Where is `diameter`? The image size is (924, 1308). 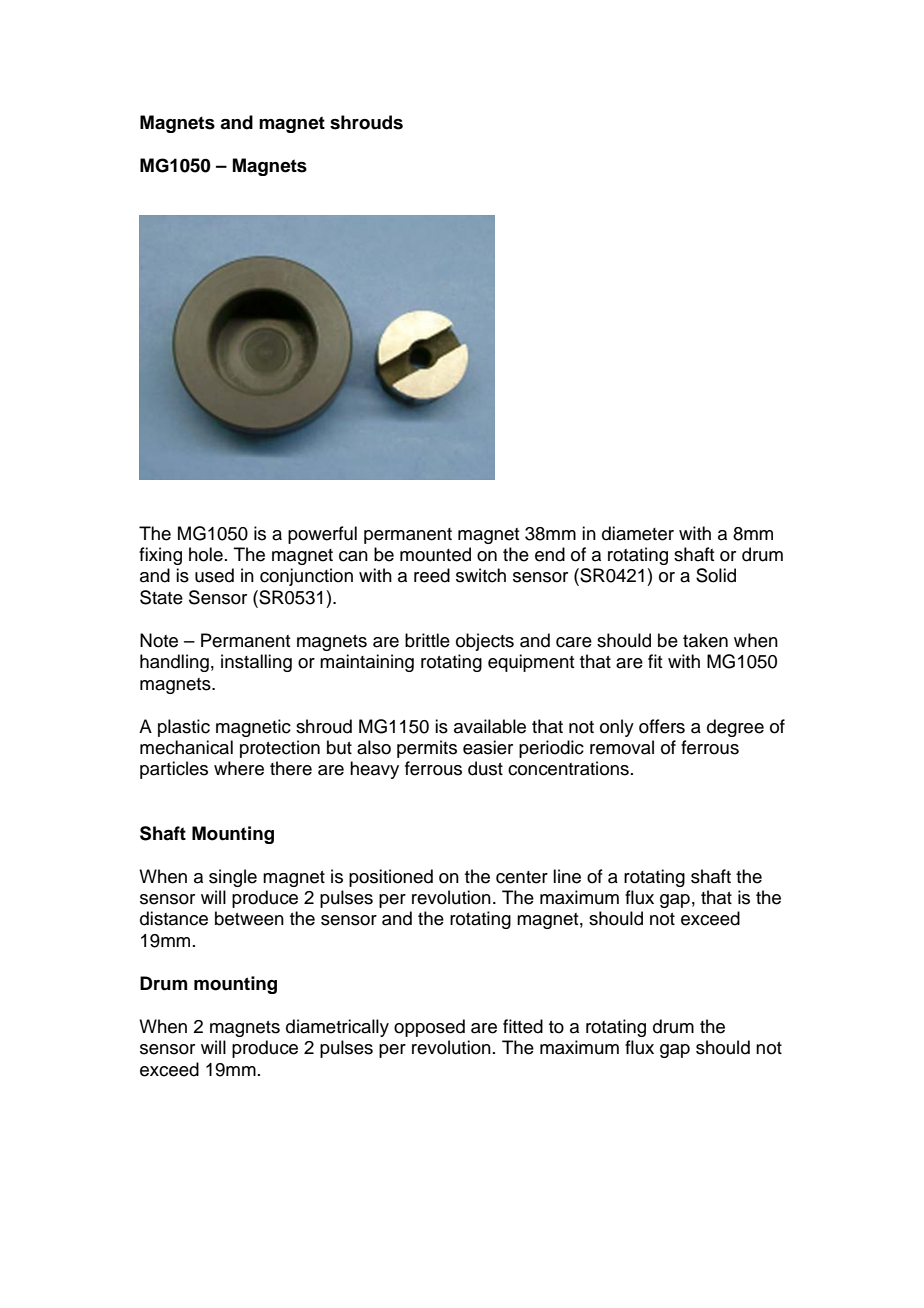
diameter is located at coordinates (638, 533).
